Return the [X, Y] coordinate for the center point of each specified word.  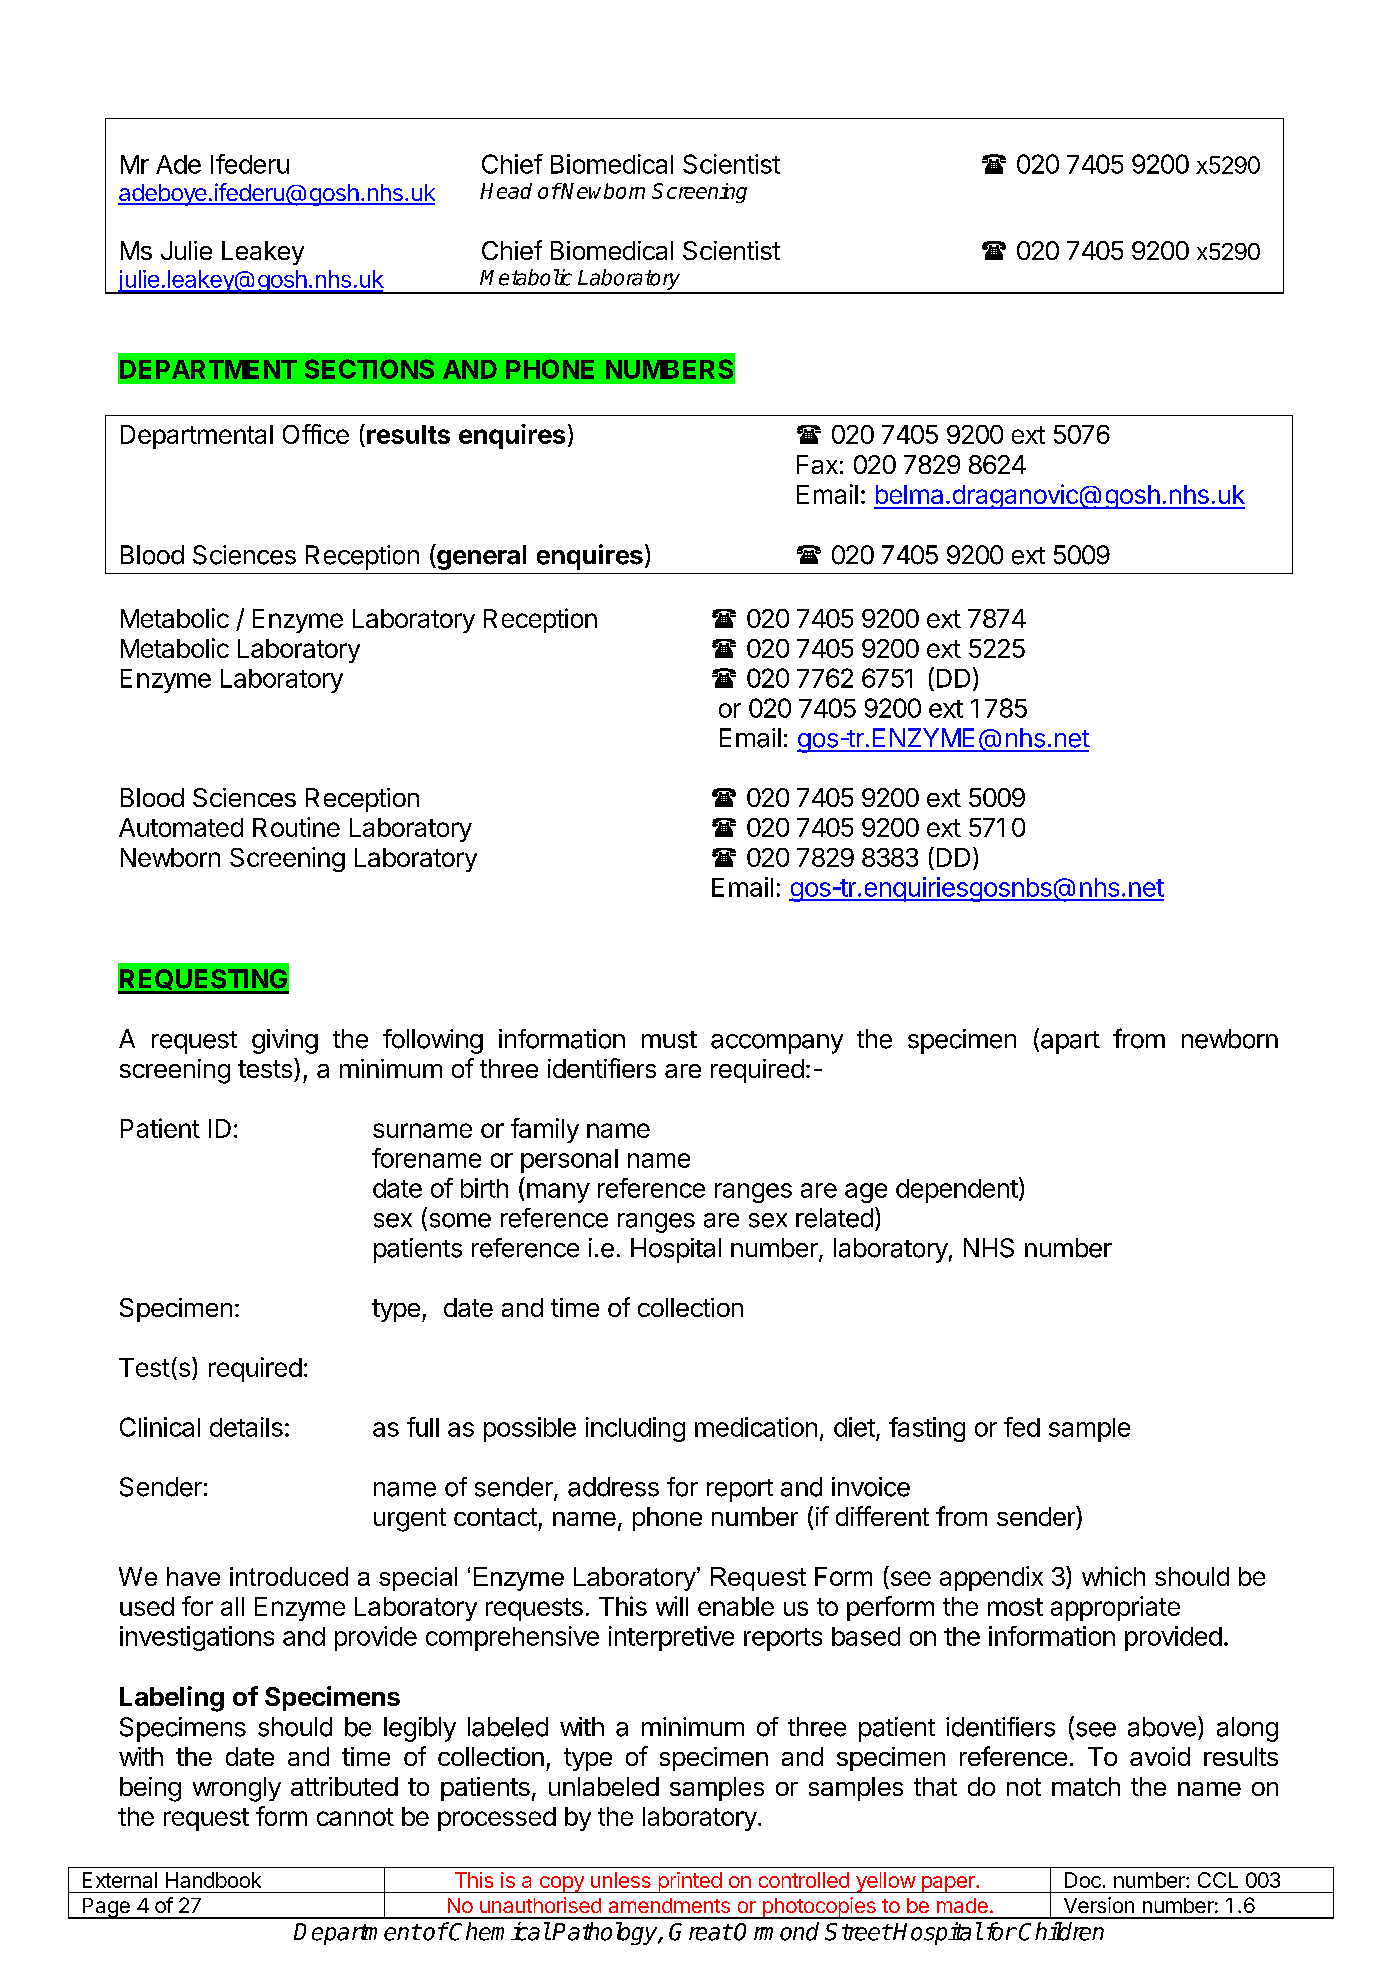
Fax [817, 464]
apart [1070, 1042]
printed [689, 1882]
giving [285, 1041]
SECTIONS [369, 369]
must [669, 1040]
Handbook [213, 1880]
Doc [1083, 1880]
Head [506, 191]
